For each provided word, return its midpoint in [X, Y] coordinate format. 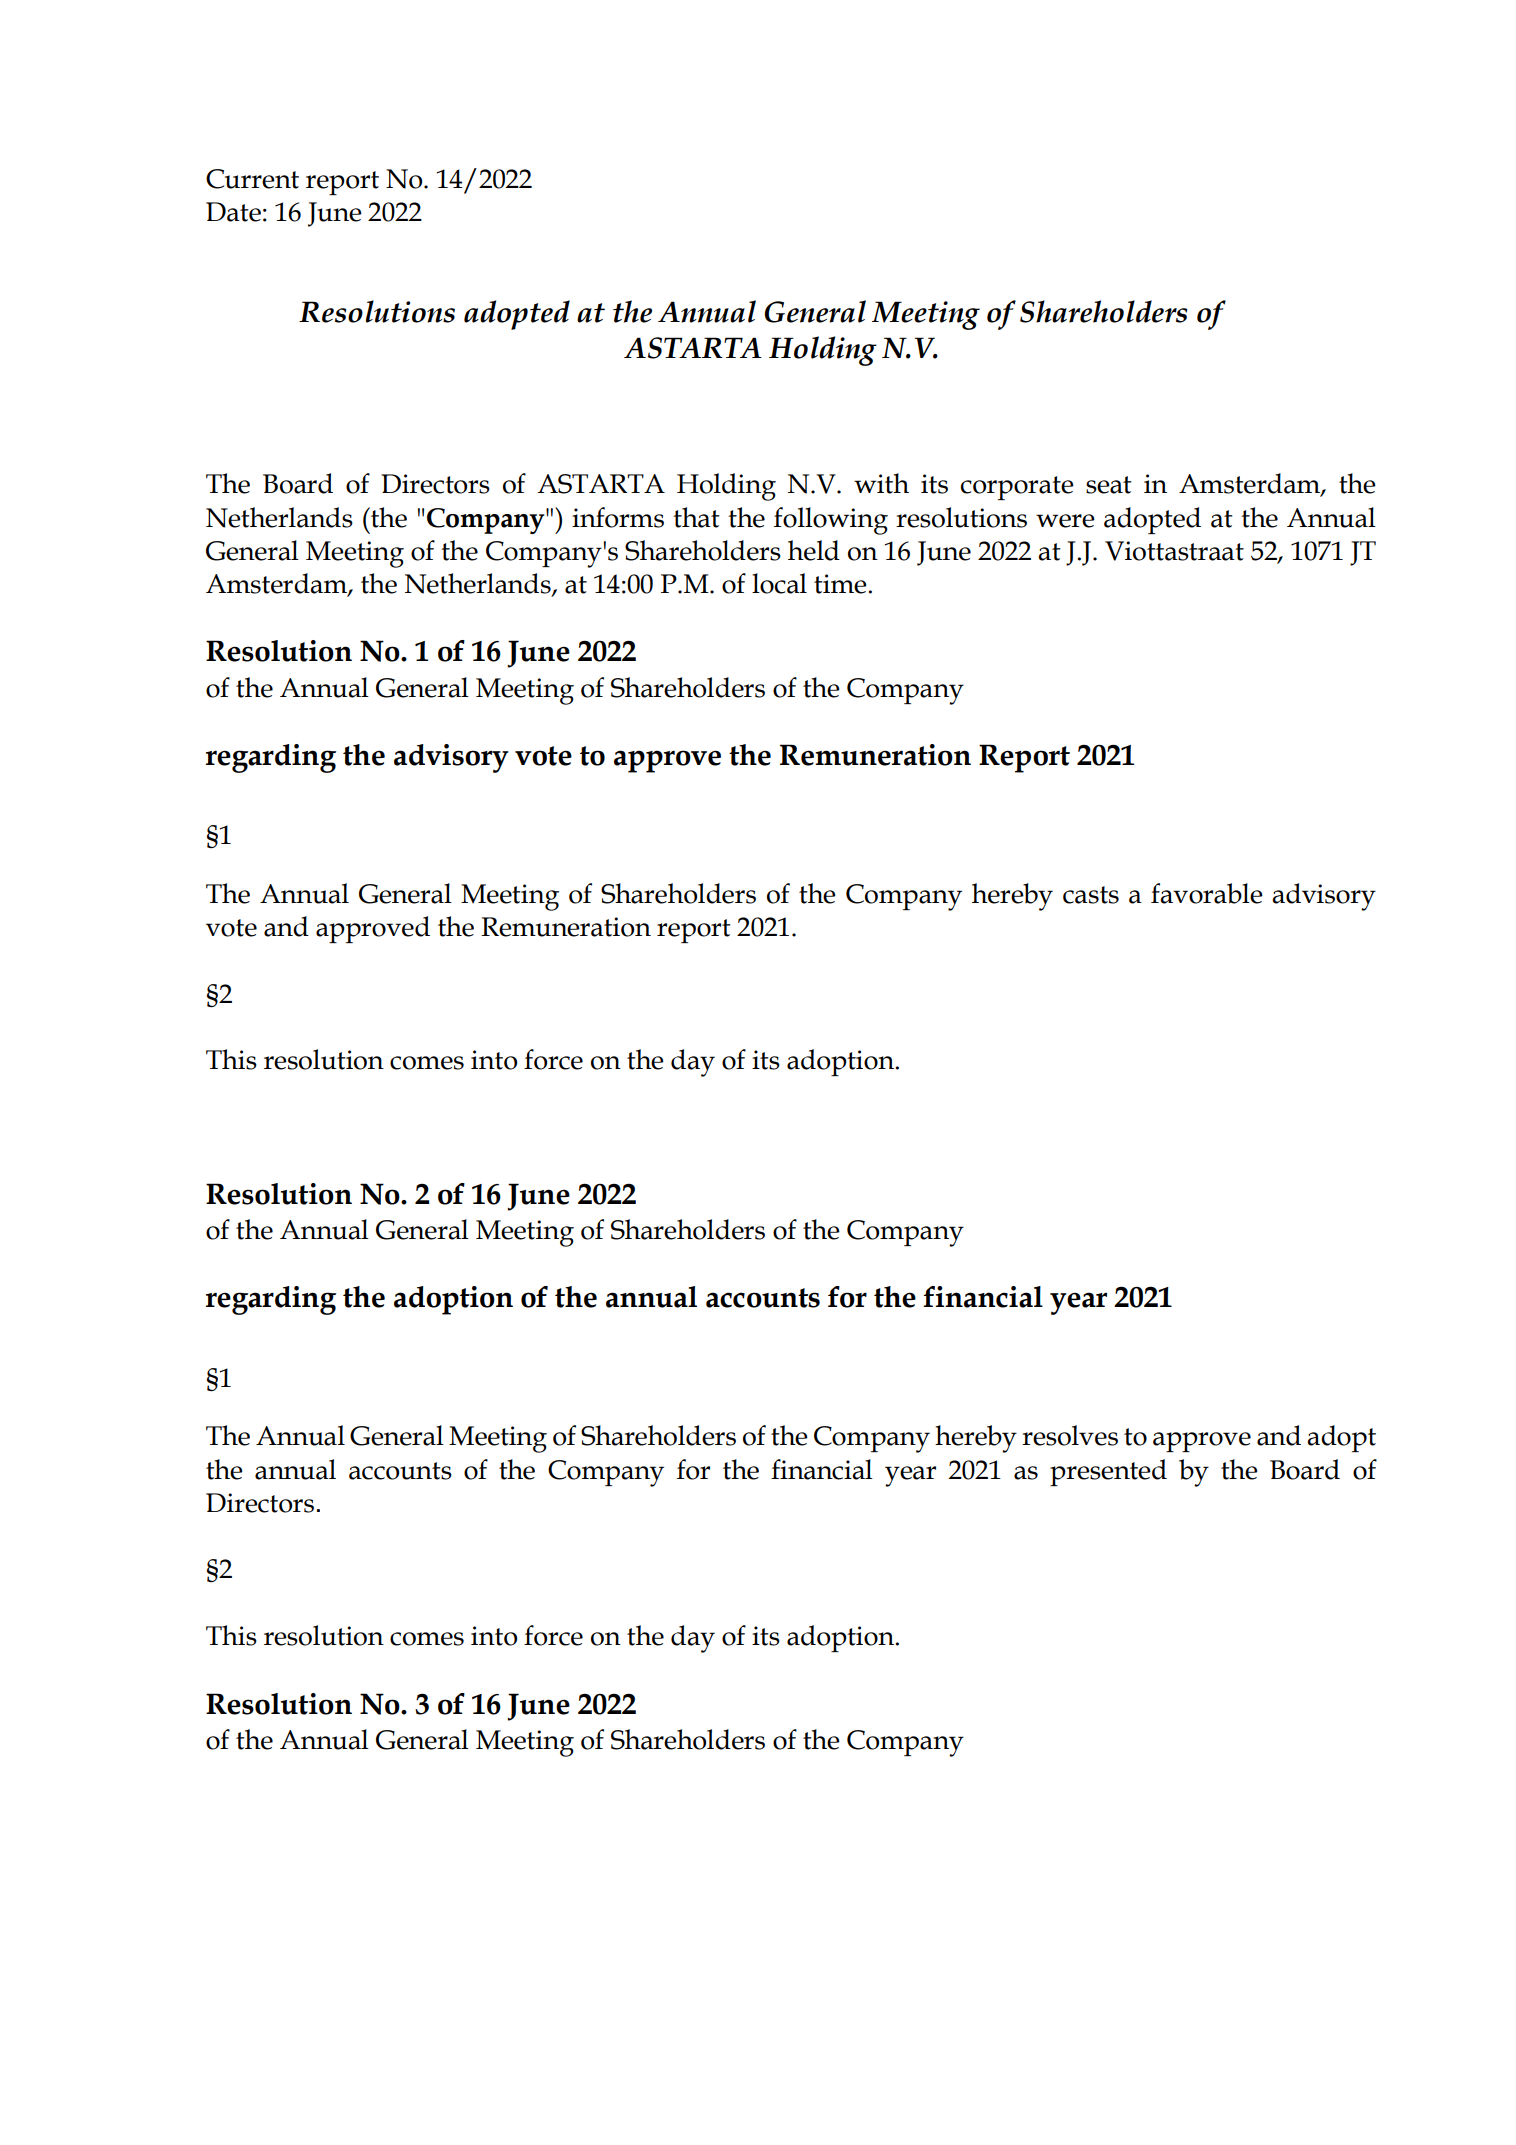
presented [1108, 1472]
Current [252, 179]
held [814, 550]
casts [1091, 895]
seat [1109, 485]
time [841, 584]
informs [618, 517]
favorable [1207, 893]
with [881, 483]
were [1065, 521]
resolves [1070, 1435]
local [779, 583]
